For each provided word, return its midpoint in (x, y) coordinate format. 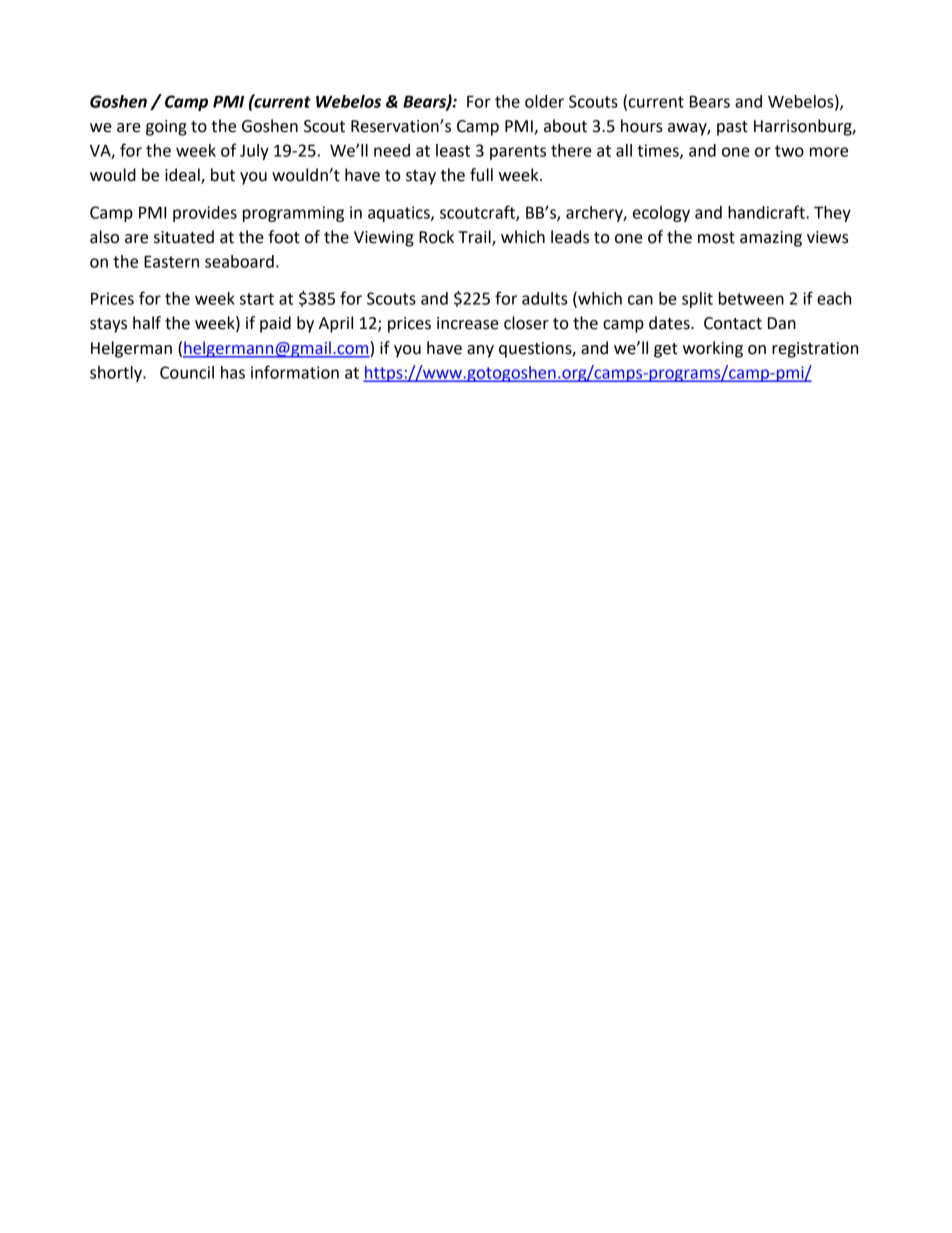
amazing (771, 239)
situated (184, 237)
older (544, 101)
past (732, 128)
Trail (475, 237)
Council (187, 372)
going (166, 128)
